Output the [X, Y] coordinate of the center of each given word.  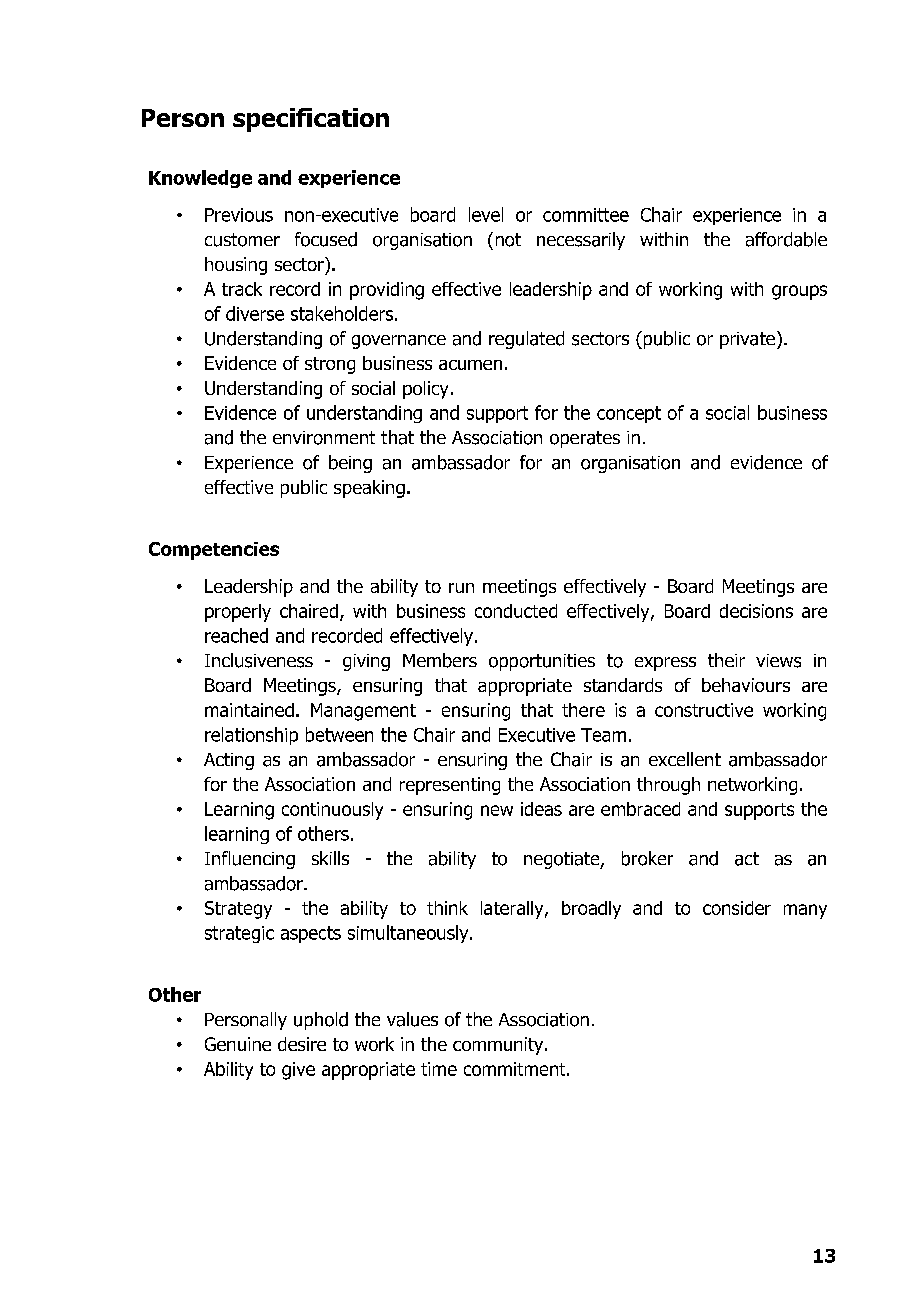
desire [302, 1044]
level [486, 214]
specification [311, 120]
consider [737, 908]
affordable [786, 239]
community [499, 1046]
